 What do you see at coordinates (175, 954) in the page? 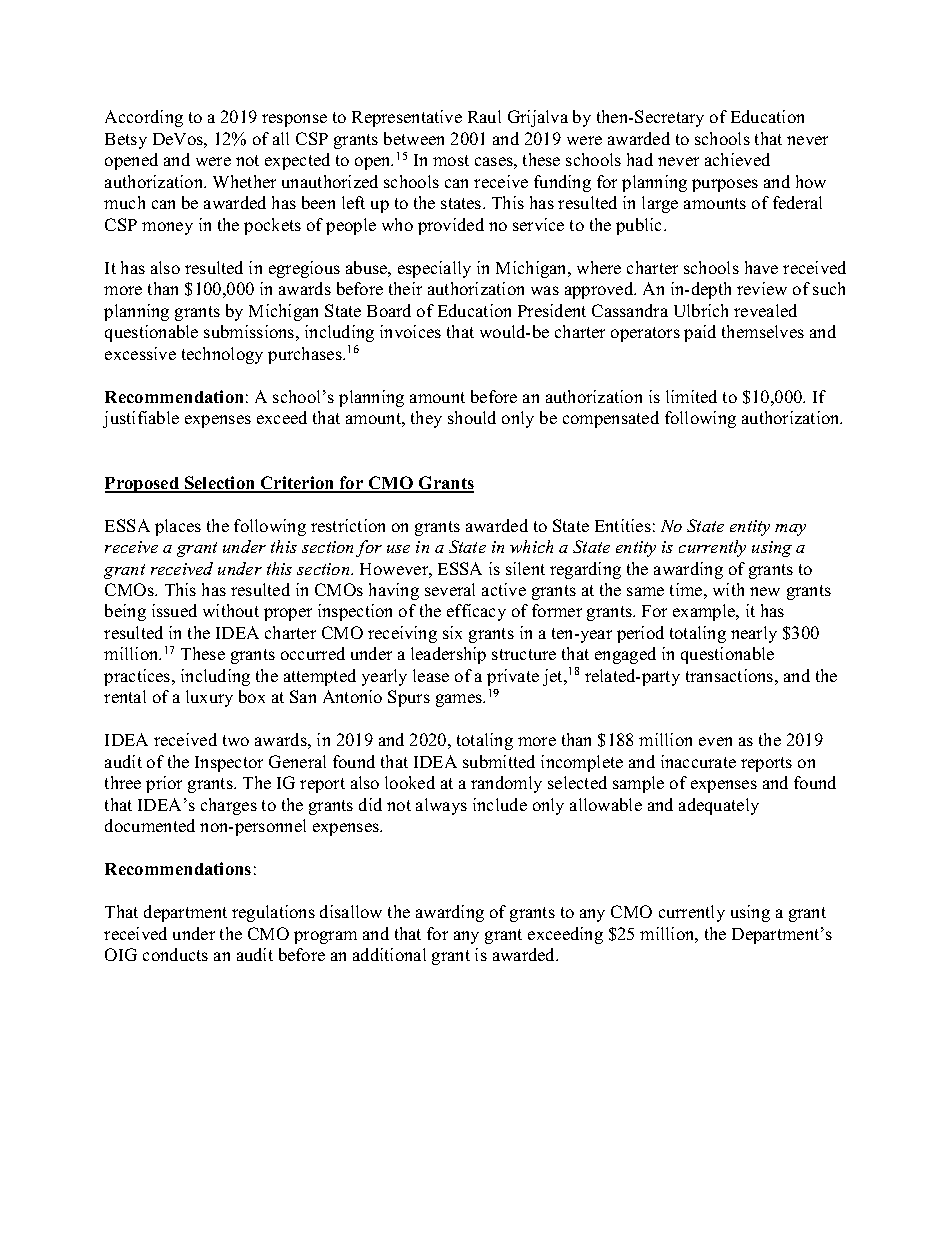
I see `conducts` at bounding box center [175, 954].
